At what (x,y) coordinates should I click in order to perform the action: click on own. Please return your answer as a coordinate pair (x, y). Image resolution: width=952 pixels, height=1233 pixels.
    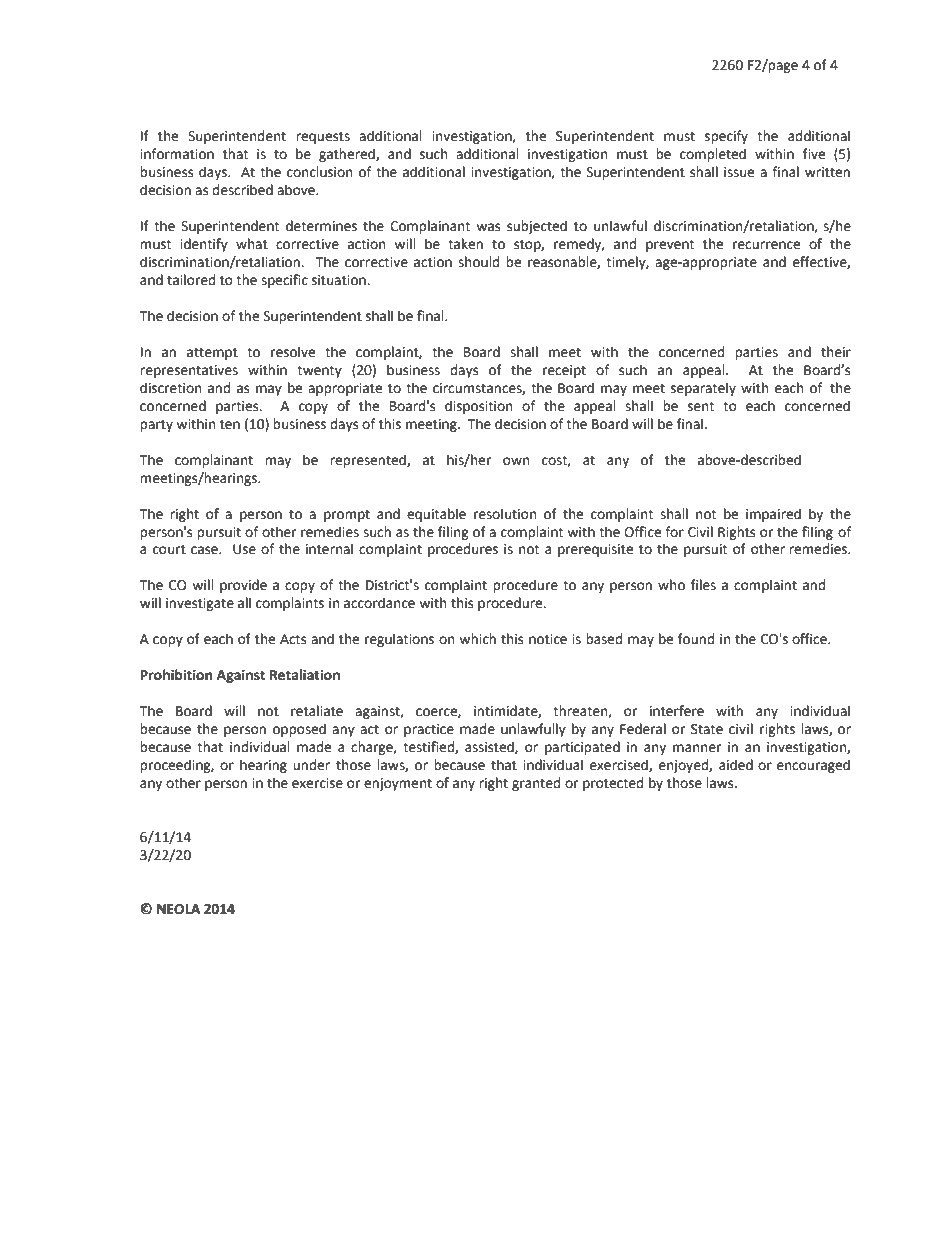
    Looking at the image, I should click on (516, 461).
